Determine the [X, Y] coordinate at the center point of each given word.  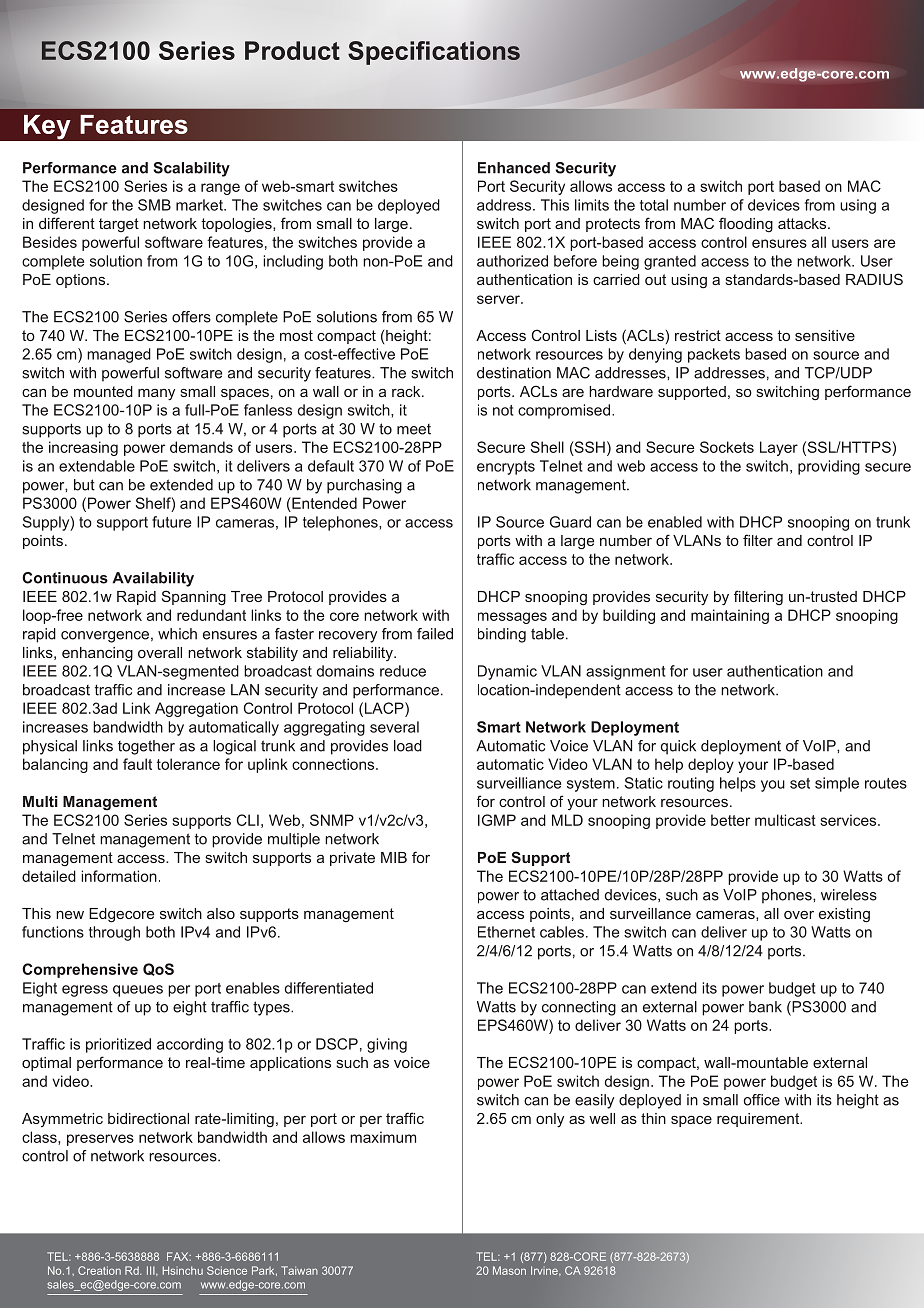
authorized [512, 261]
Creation [99, 1270]
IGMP [497, 820]
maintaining [730, 616]
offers [191, 317]
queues [138, 991]
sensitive [825, 335]
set [800, 783]
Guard [570, 522]
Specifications [434, 53]
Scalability [192, 169]
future [171, 522]
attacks [803, 223]
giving [387, 1045]
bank [765, 1007]
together [146, 747]
